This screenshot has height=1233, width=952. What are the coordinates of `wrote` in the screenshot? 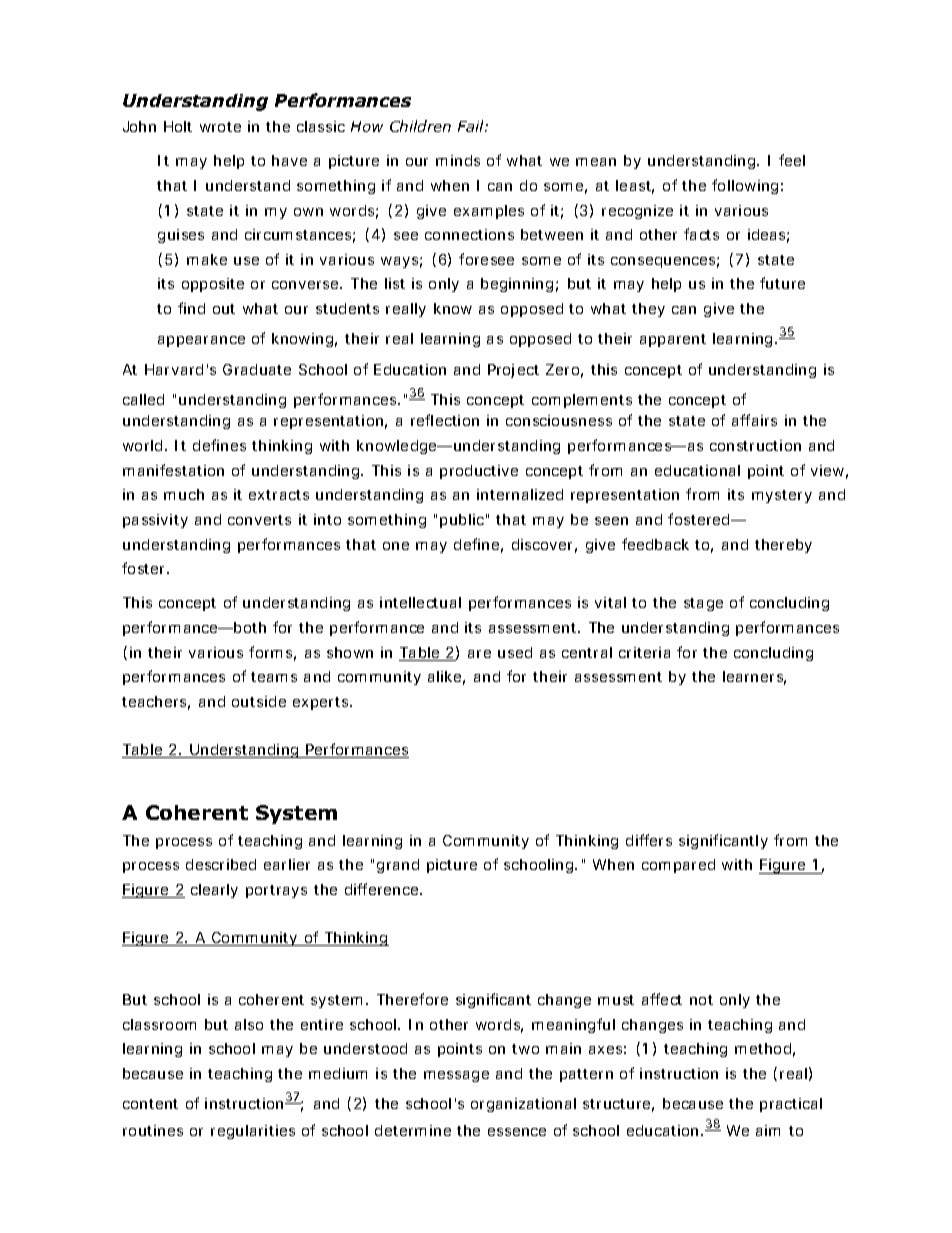 It's located at (220, 127).
